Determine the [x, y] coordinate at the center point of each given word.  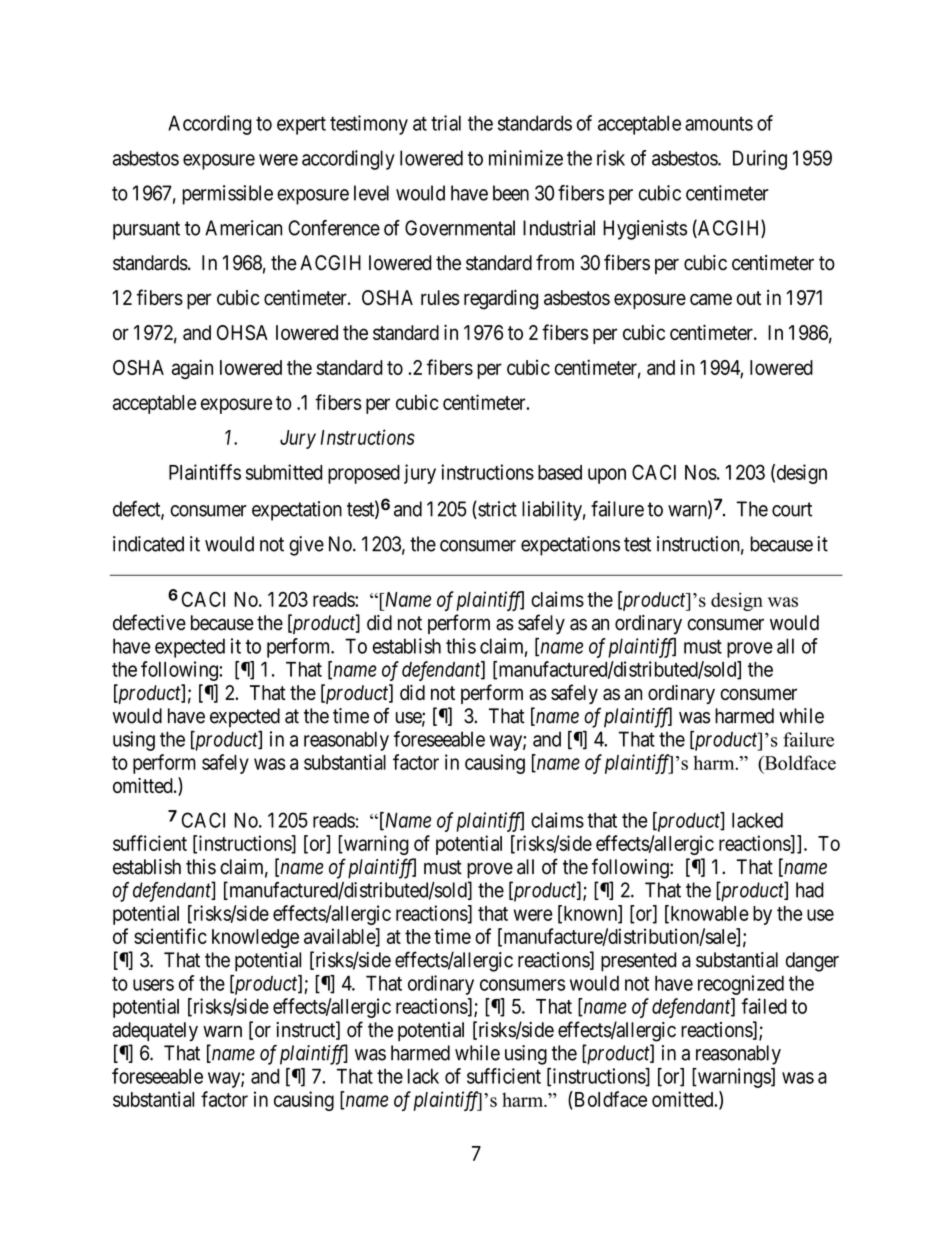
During [760, 160]
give [306, 546]
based [560, 472]
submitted [284, 472]
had [810, 890]
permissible [227, 195]
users [153, 985]
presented [638, 962]
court [792, 509]
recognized [741, 985]
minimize [526, 158]
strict [496, 510]
